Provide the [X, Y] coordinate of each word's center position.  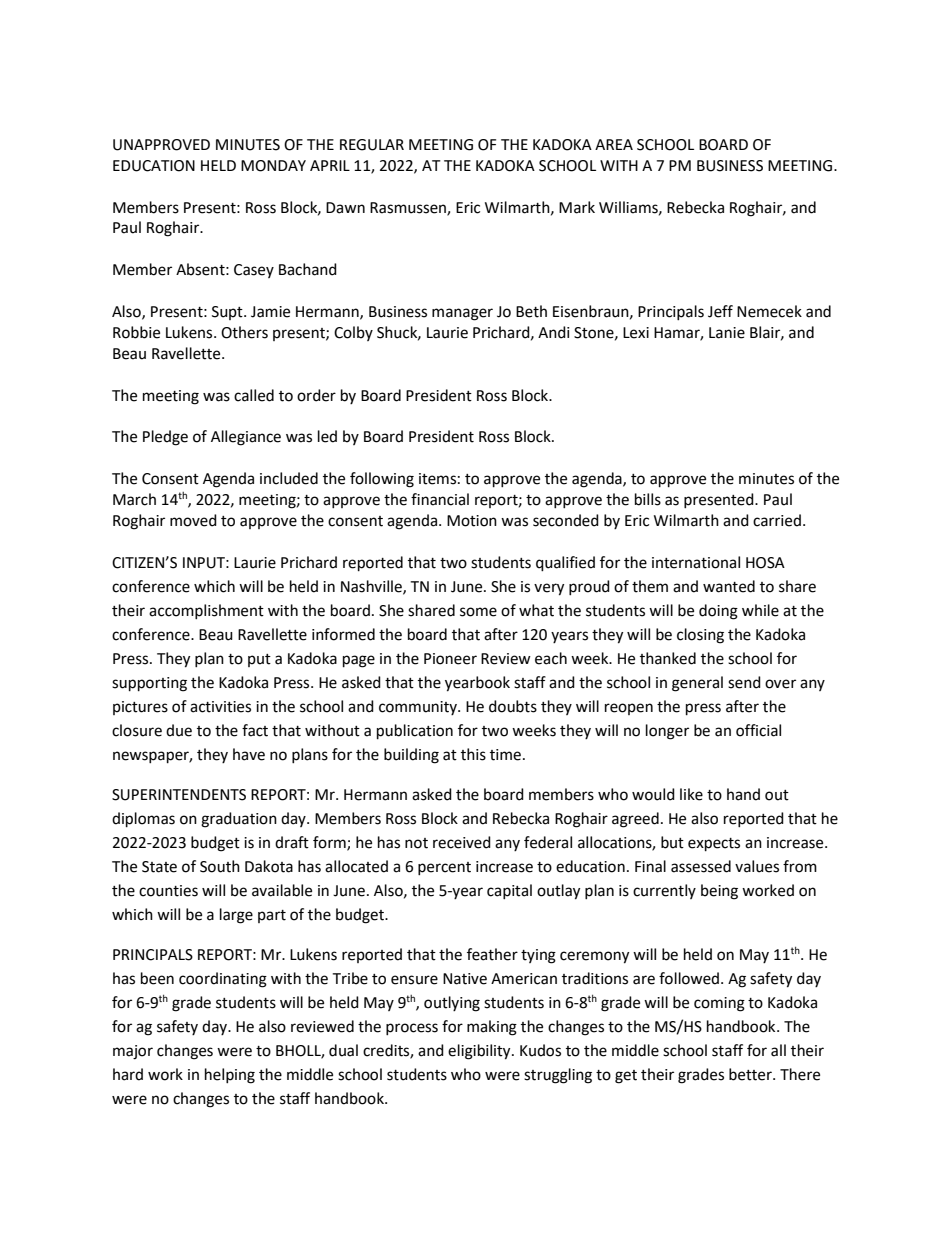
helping [230, 1076]
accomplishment [206, 611]
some [478, 612]
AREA [614, 144]
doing [718, 612]
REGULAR [372, 145]
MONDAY [273, 166]
